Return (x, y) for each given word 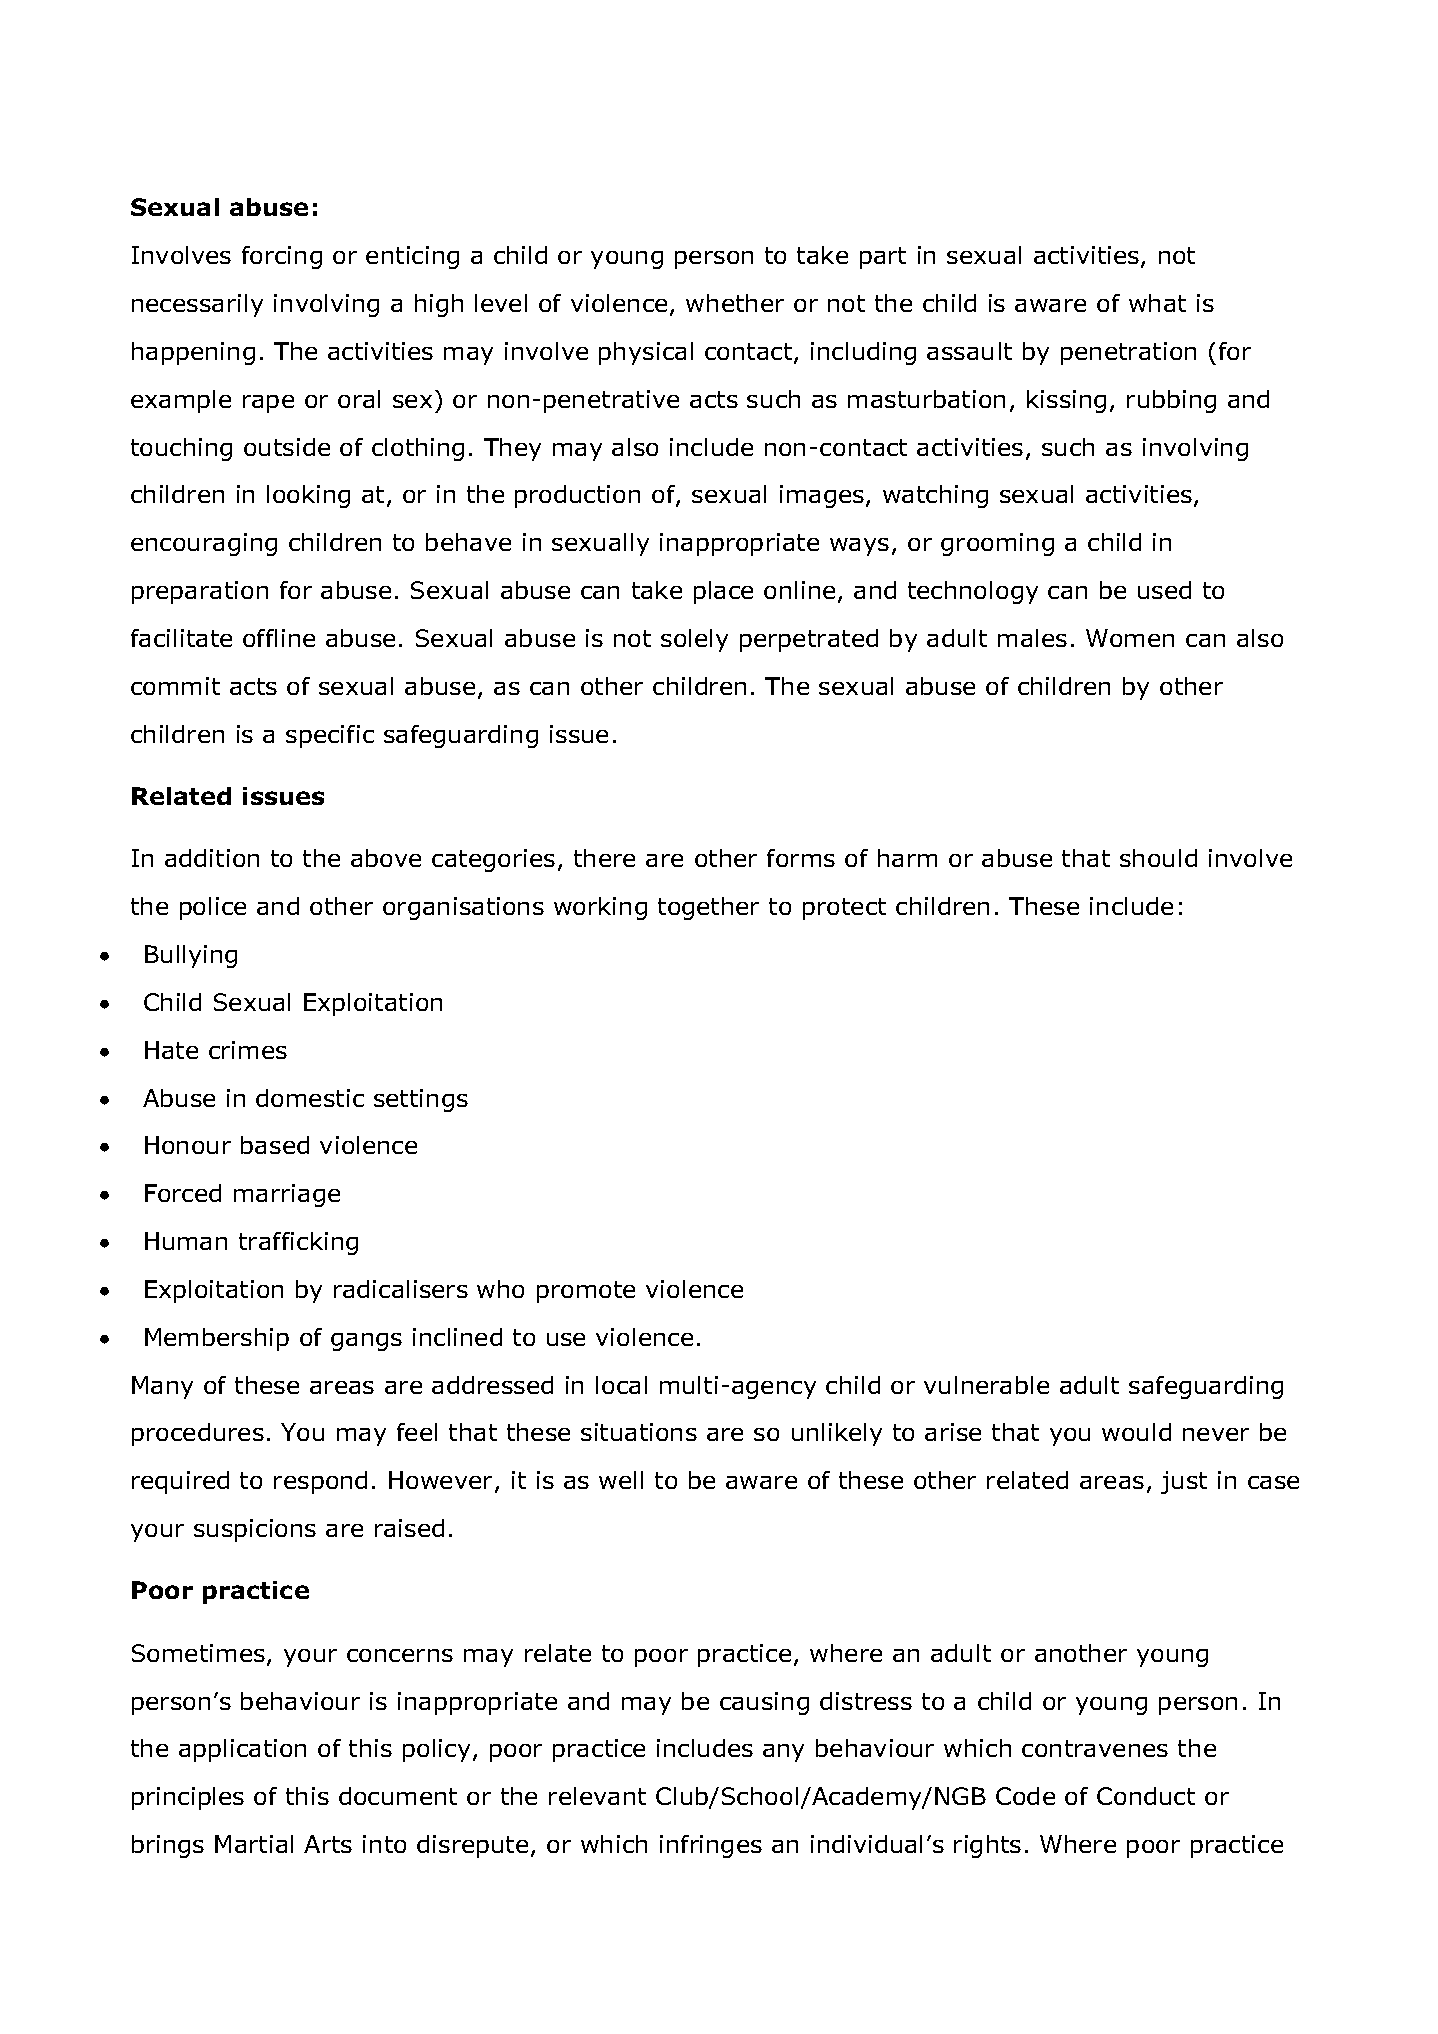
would (1136, 1432)
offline (279, 638)
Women (1130, 638)
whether (735, 303)
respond (320, 1482)
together (708, 908)
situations (639, 1432)
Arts (328, 1844)
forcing (282, 257)
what (1157, 303)
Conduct (1146, 1796)
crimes (248, 1050)
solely (694, 640)
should (1158, 858)
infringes (711, 1846)
